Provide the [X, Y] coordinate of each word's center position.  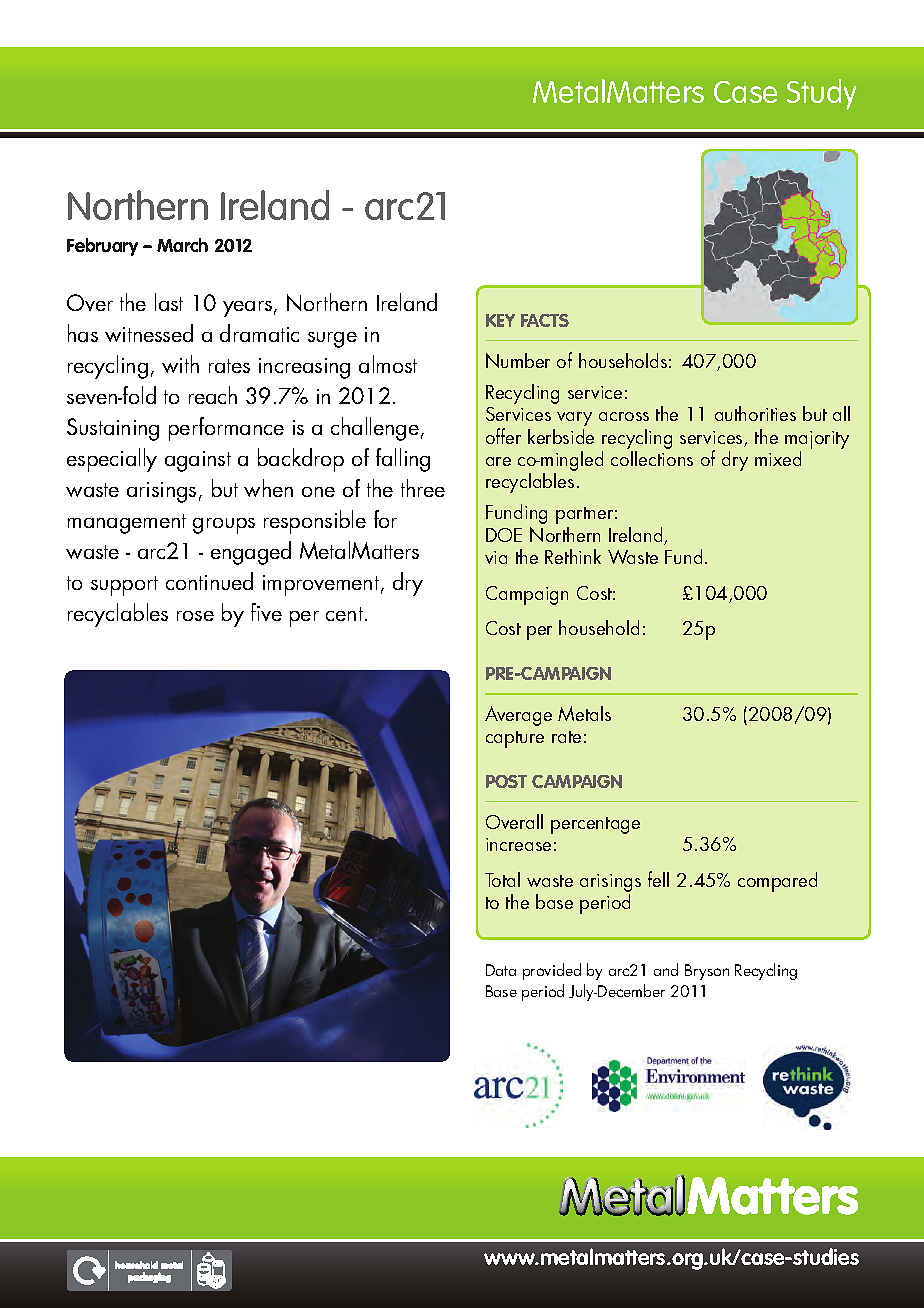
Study [821, 94]
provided [552, 971]
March [182, 245]
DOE [504, 535]
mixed [778, 458]
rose [195, 616]
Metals [584, 713]
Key [500, 320]
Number [518, 360]
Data [501, 970]
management [127, 524]
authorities [755, 413]
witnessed [149, 333]
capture [515, 739]
